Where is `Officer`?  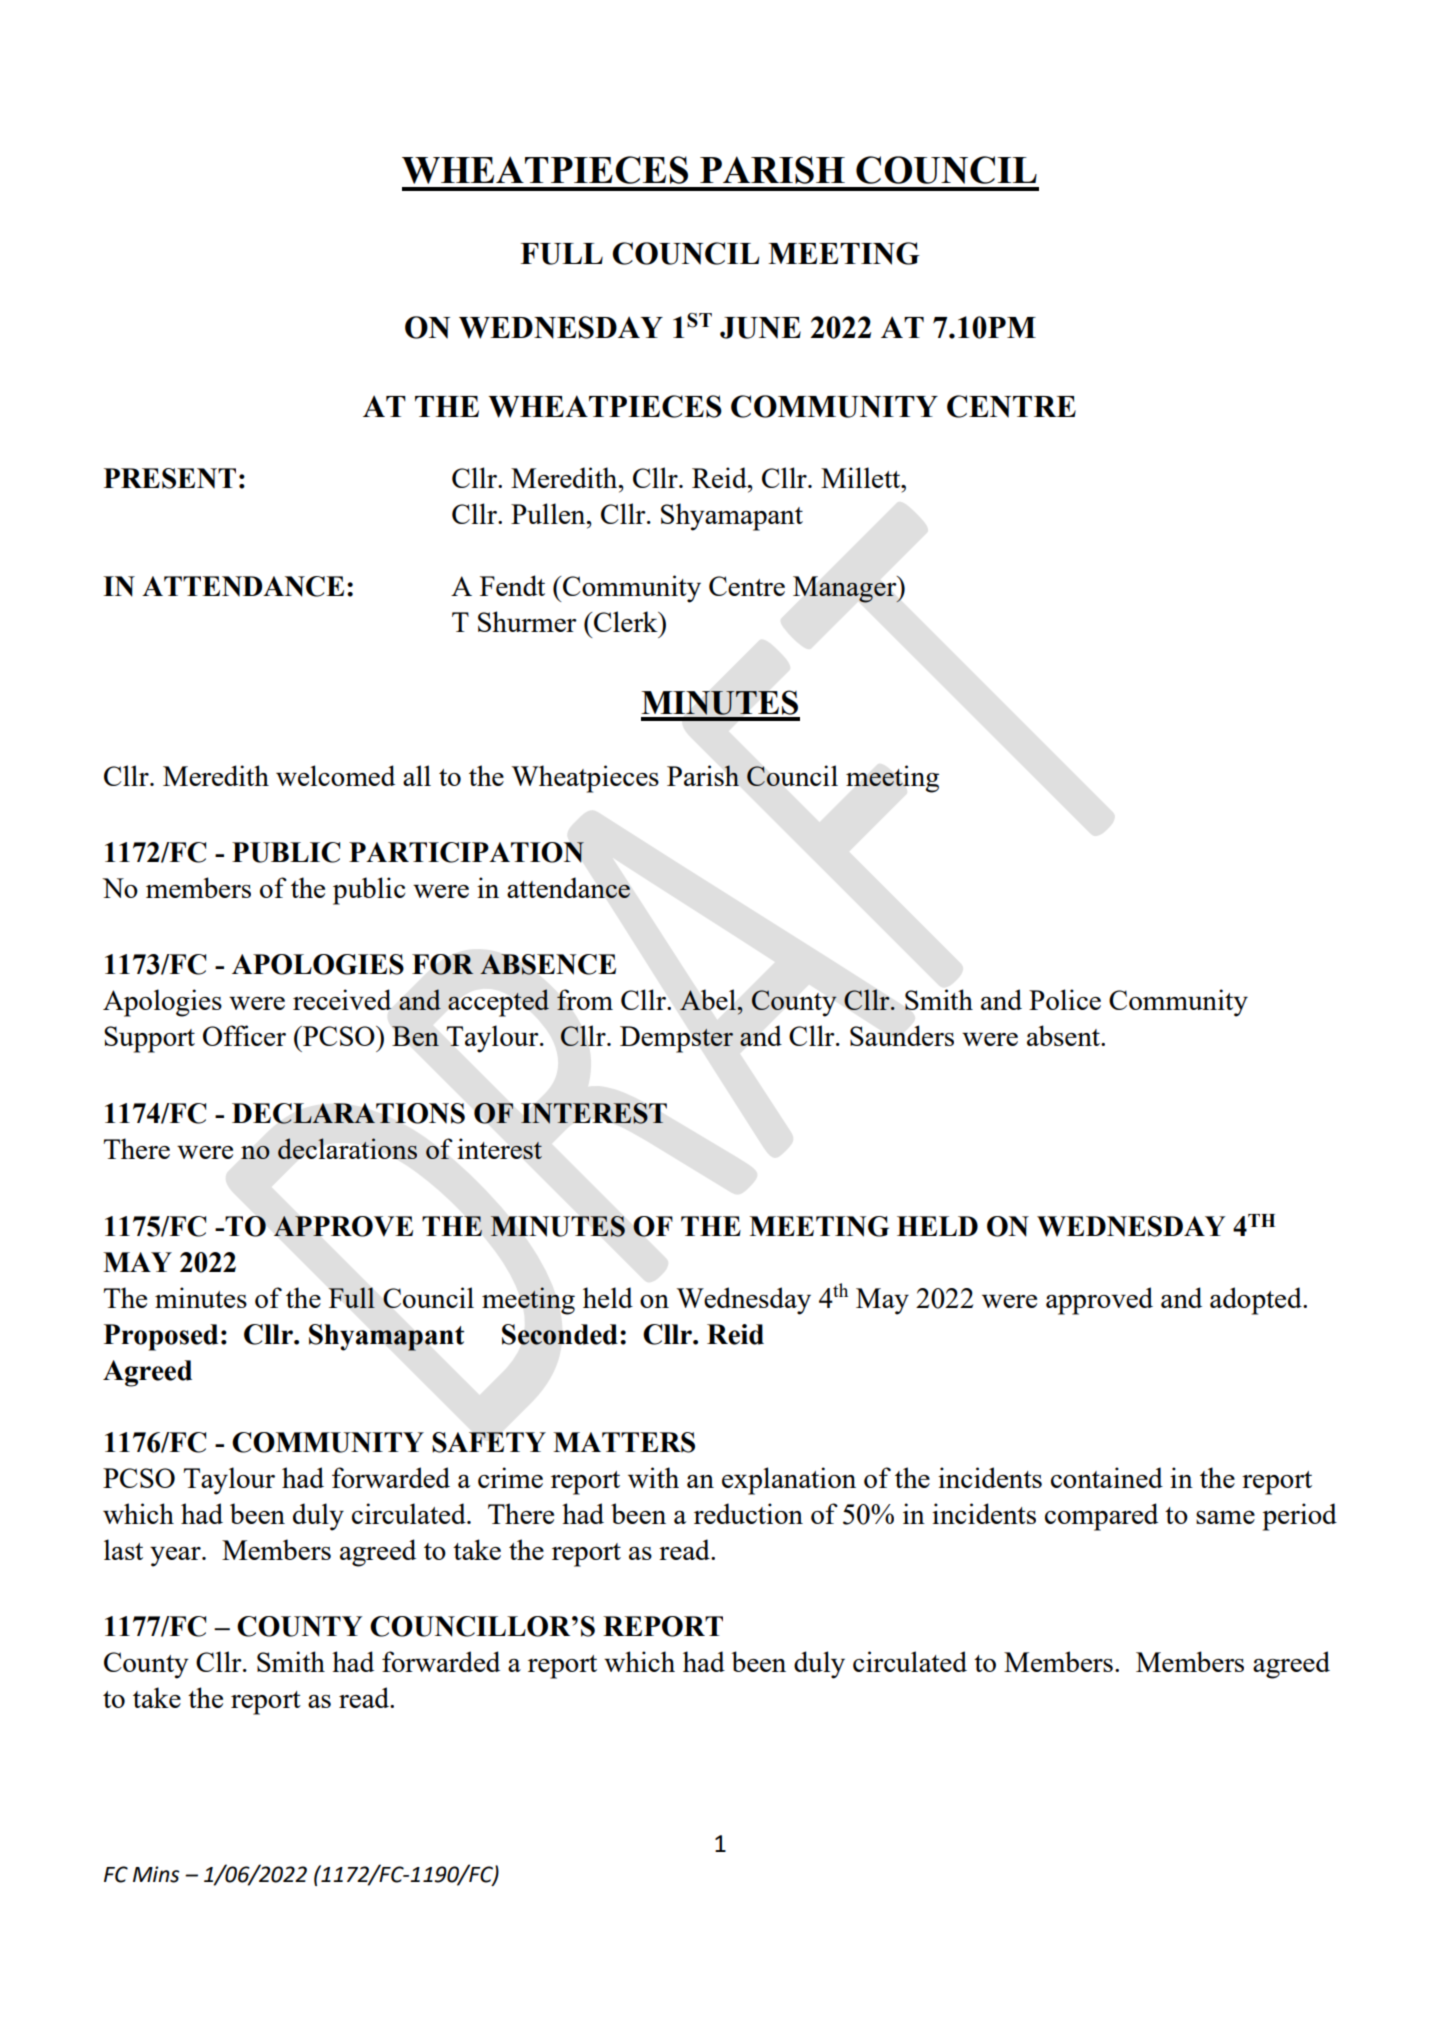 Officer is located at coordinates (244, 1035).
